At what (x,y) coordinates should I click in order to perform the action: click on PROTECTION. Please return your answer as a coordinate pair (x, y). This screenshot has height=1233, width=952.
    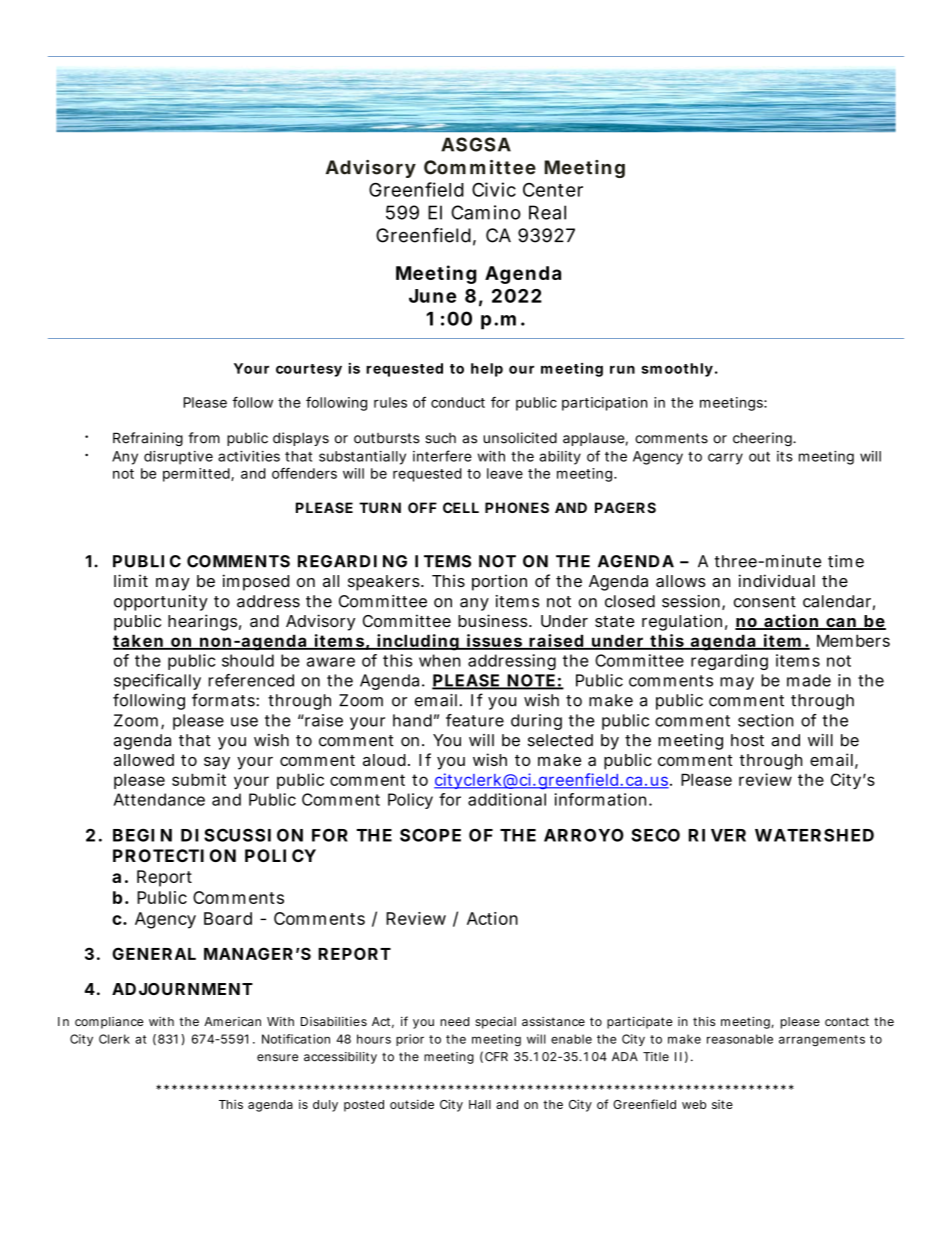
    Looking at the image, I should click on (174, 855).
